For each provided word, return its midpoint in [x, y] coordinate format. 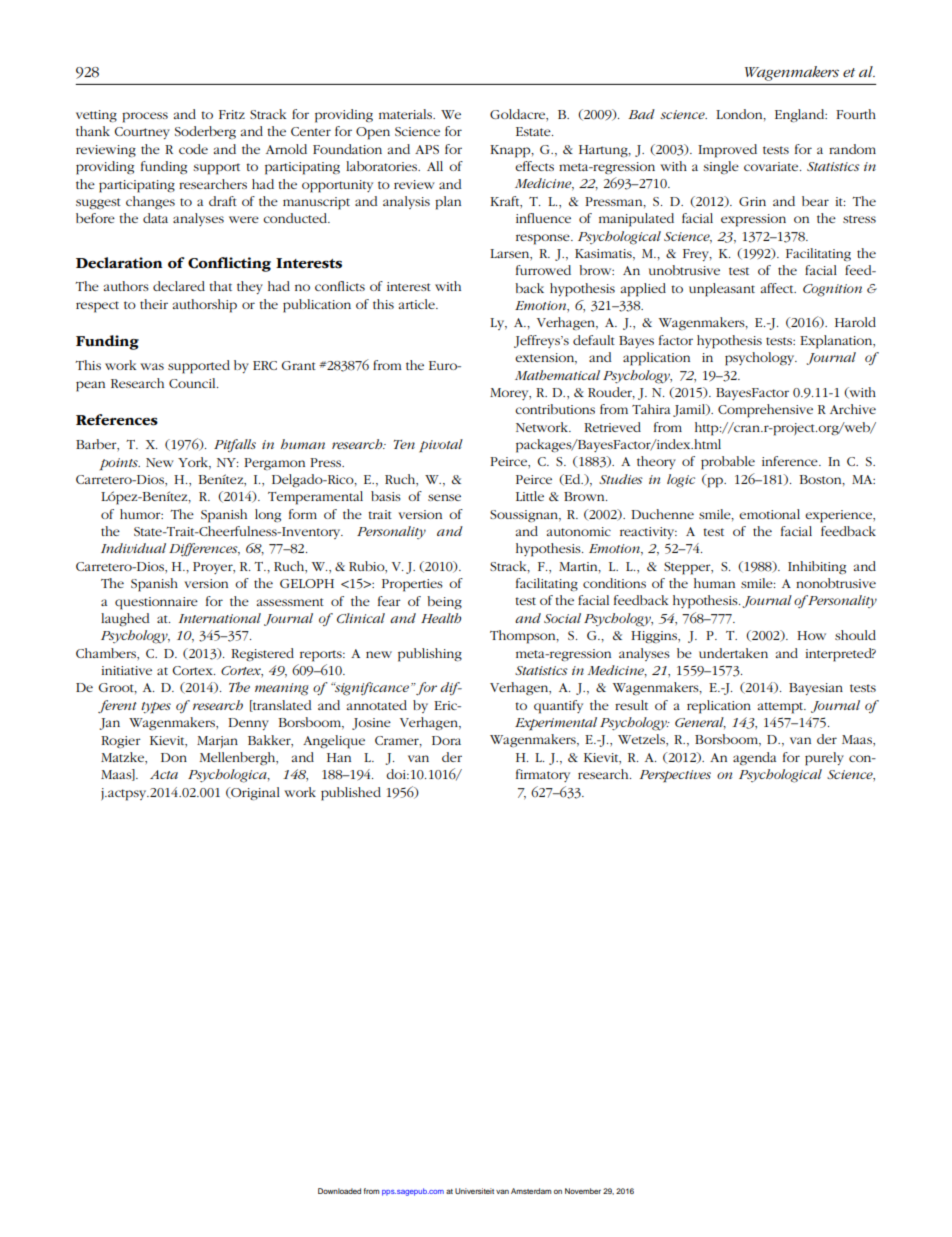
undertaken [733, 653]
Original [254, 794]
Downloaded [339, 1191]
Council [193, 383]
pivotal [441, 446]
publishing [430, 655]
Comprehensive [765, 411]
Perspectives [675, 776]
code [193, 149]
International [220, 618]
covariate [772, 166]
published [351, 794]
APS [427, 149]
